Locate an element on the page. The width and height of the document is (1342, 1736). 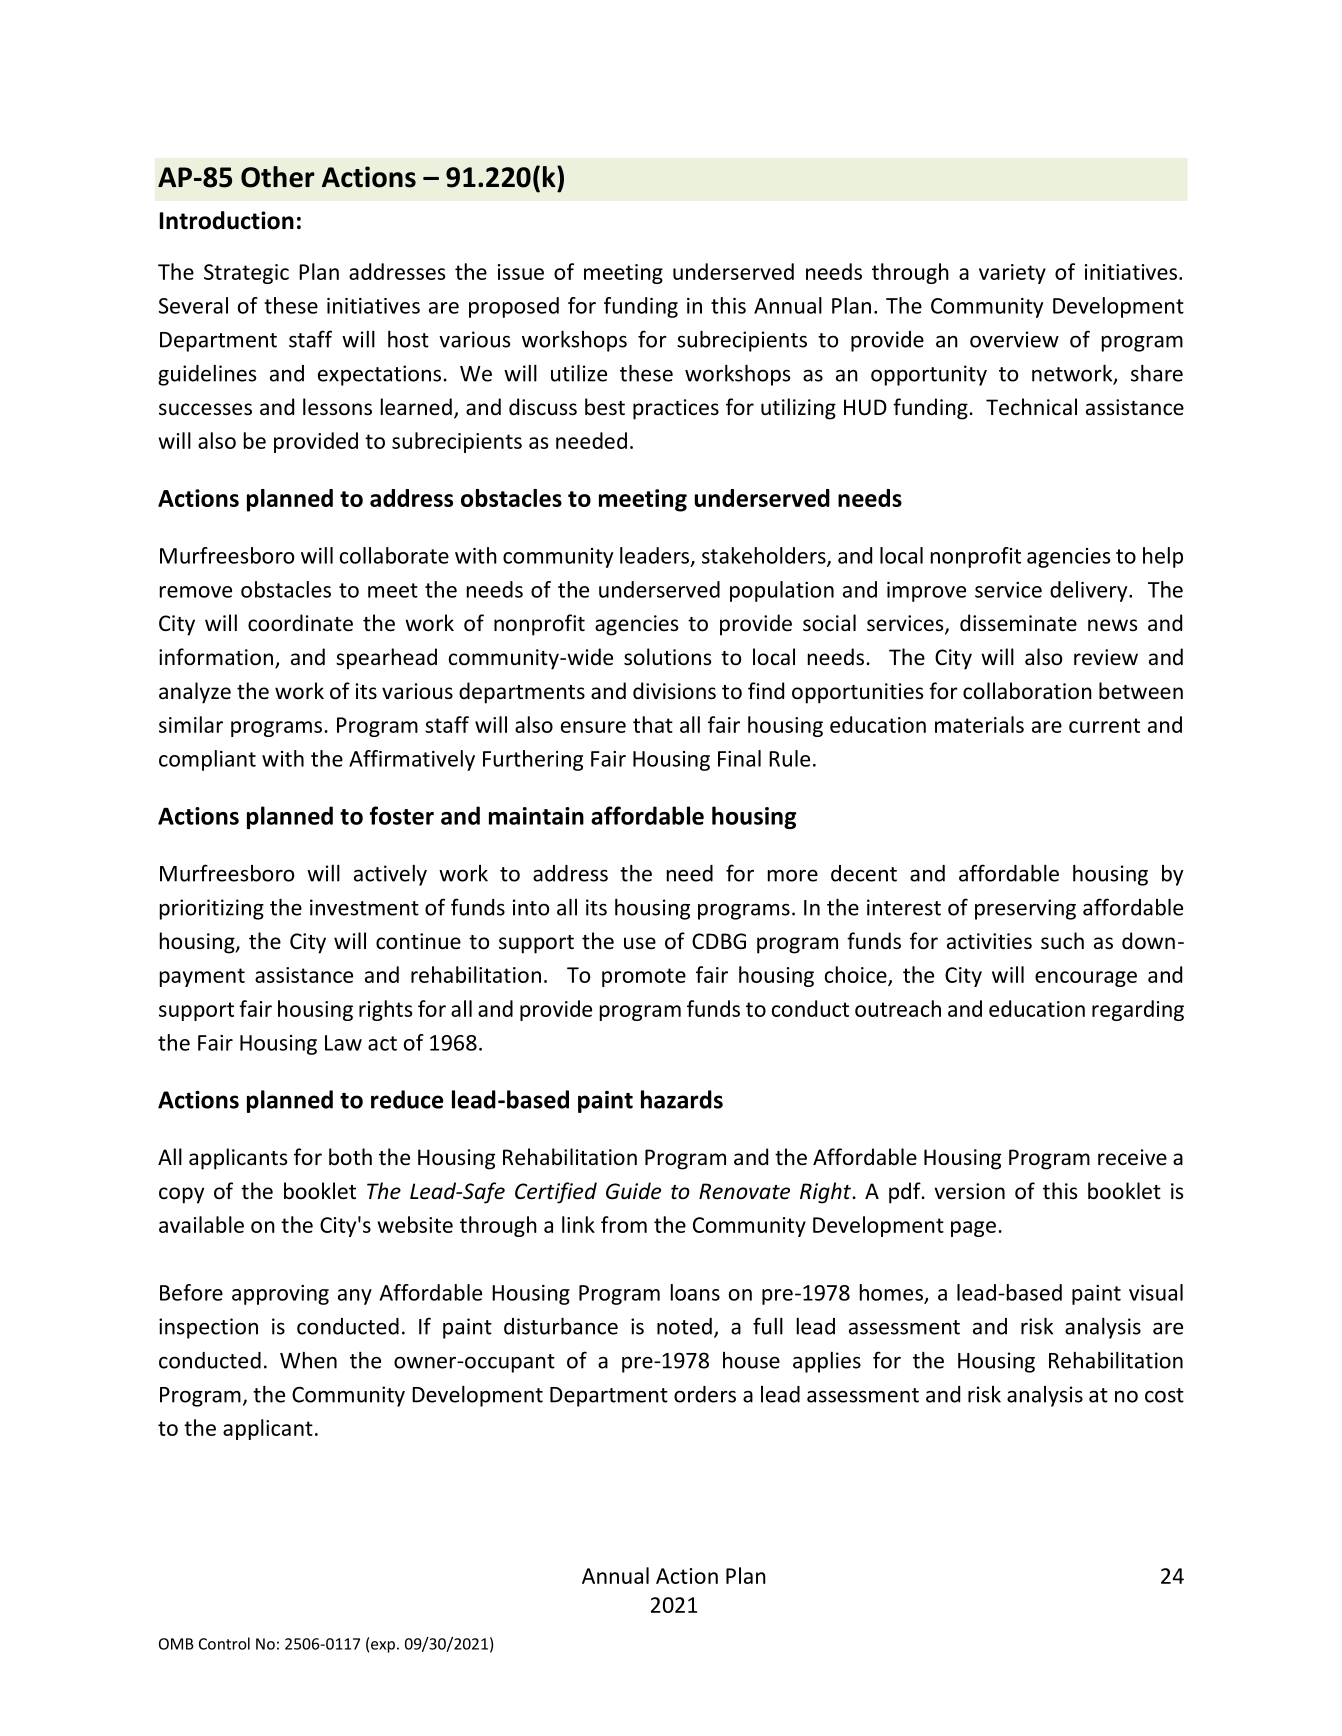
collaborate is located at coordinates (394, 555).
